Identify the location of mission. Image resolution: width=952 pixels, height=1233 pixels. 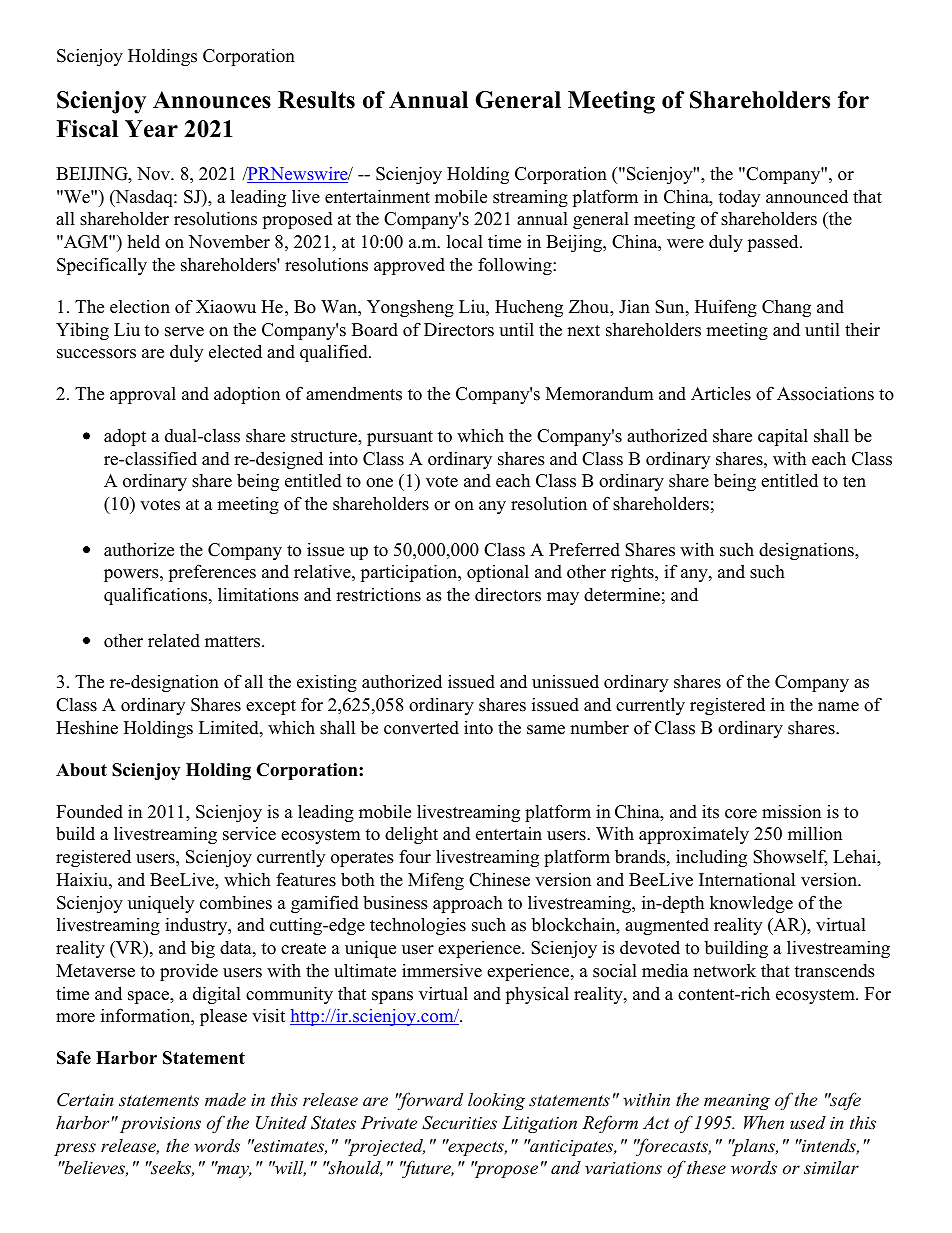
(791, 812).
